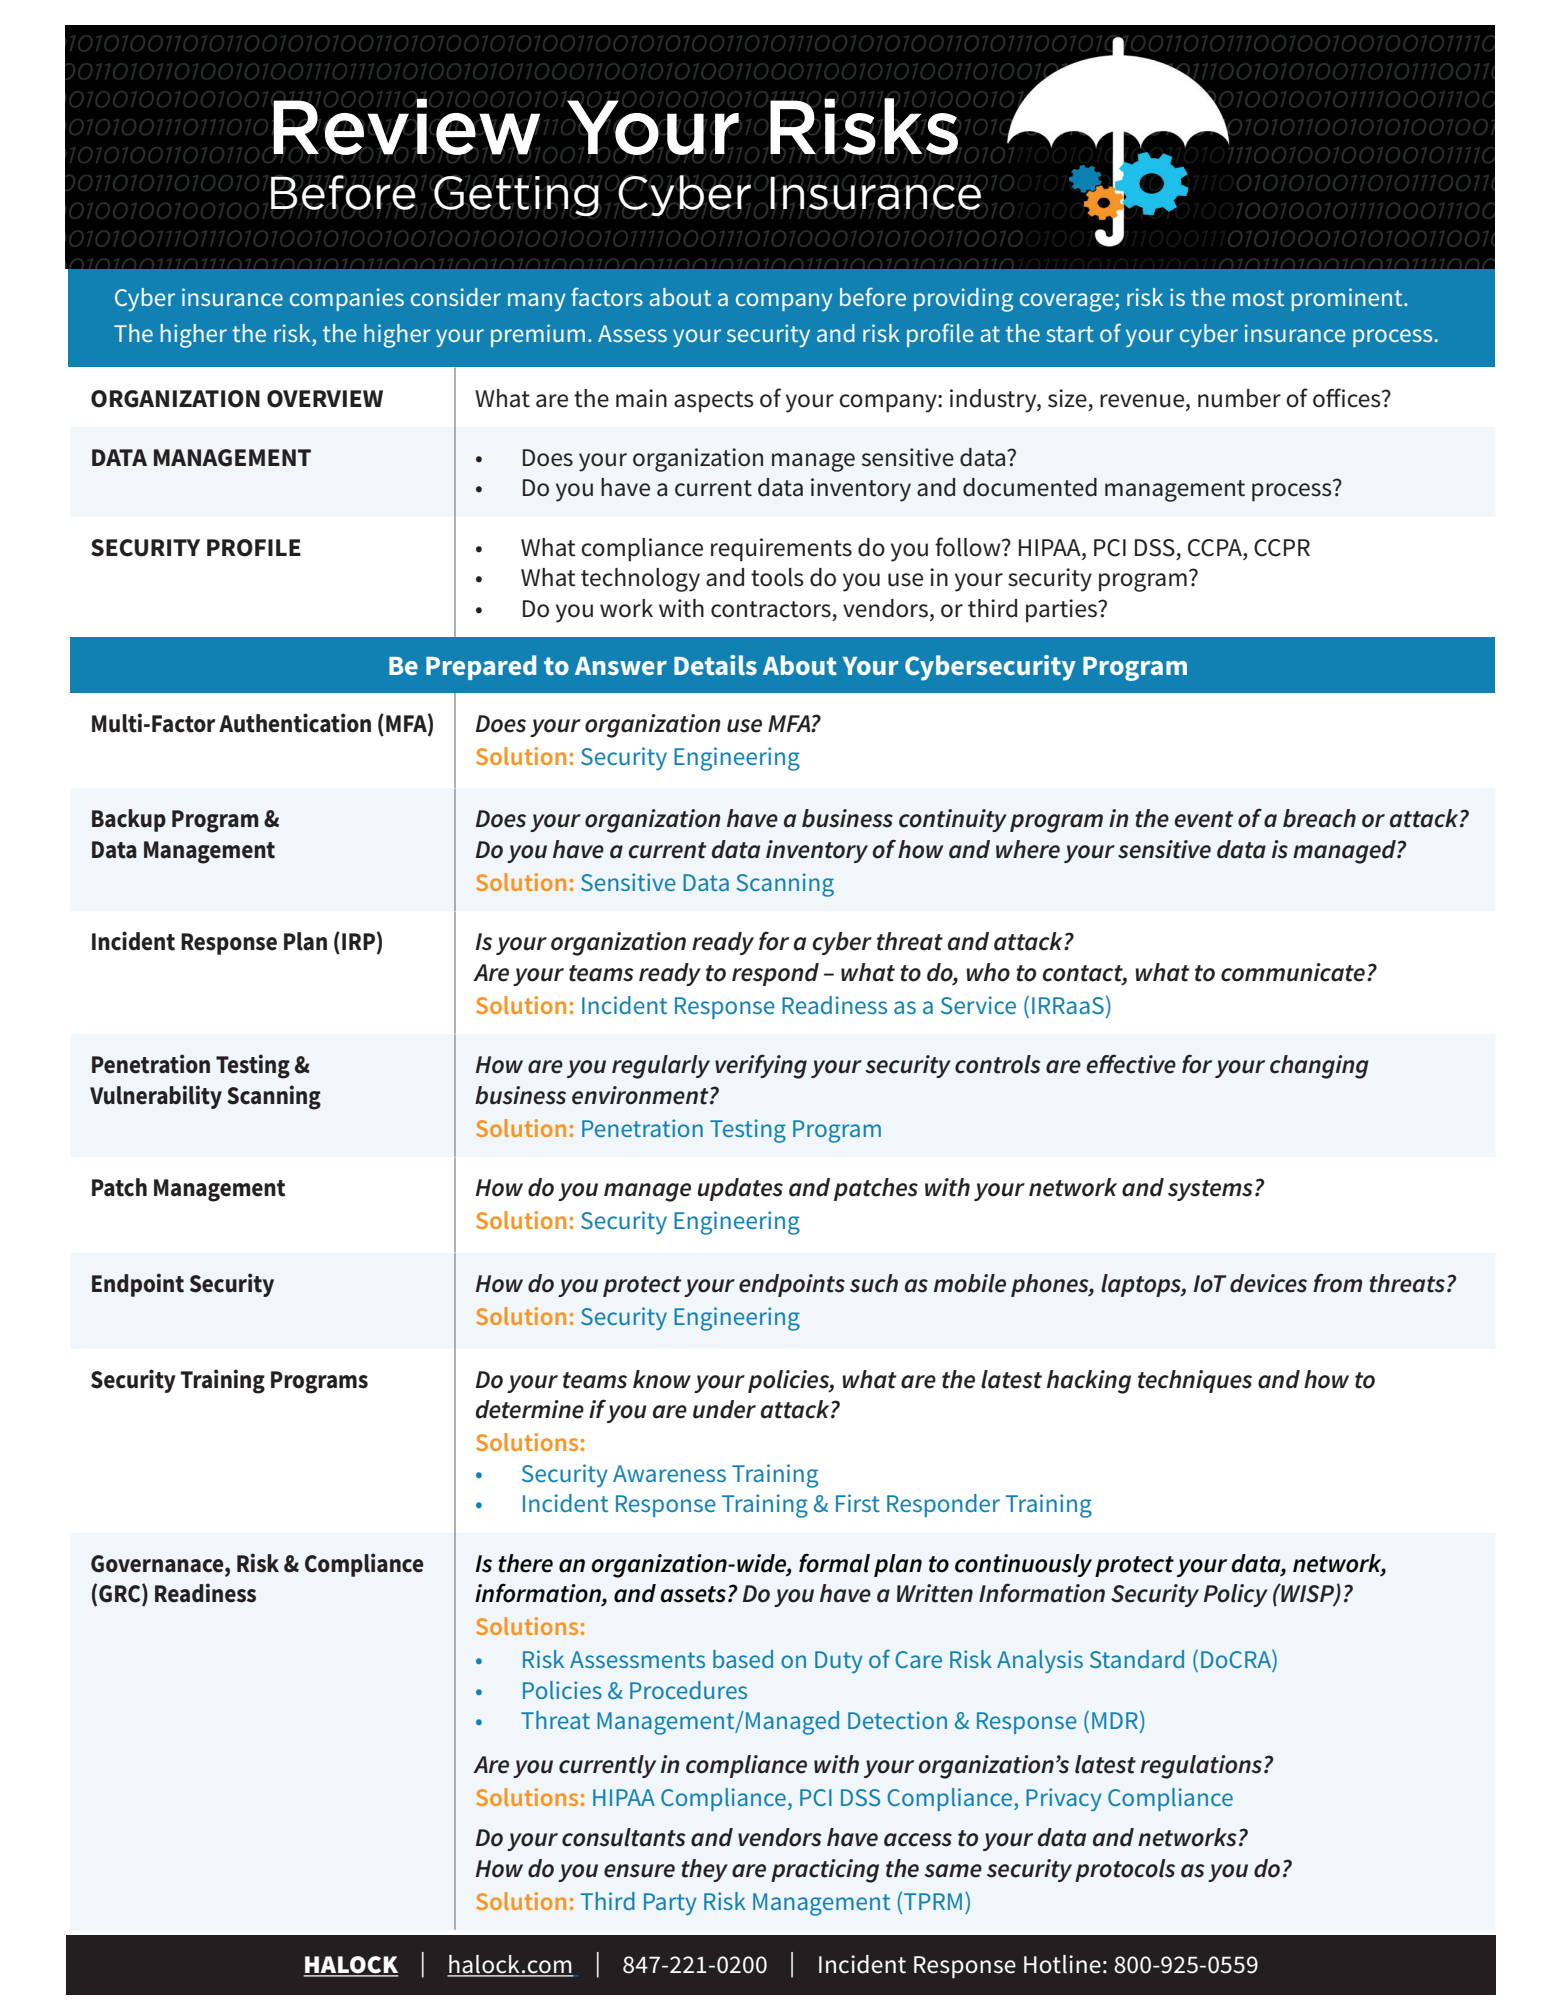 Image resolution: width=1557 pixels, height=2014 pixels. What do you see at coordinates (761, 1066) in the page?
I see `verifying` at bounding box center [761, 1066].
